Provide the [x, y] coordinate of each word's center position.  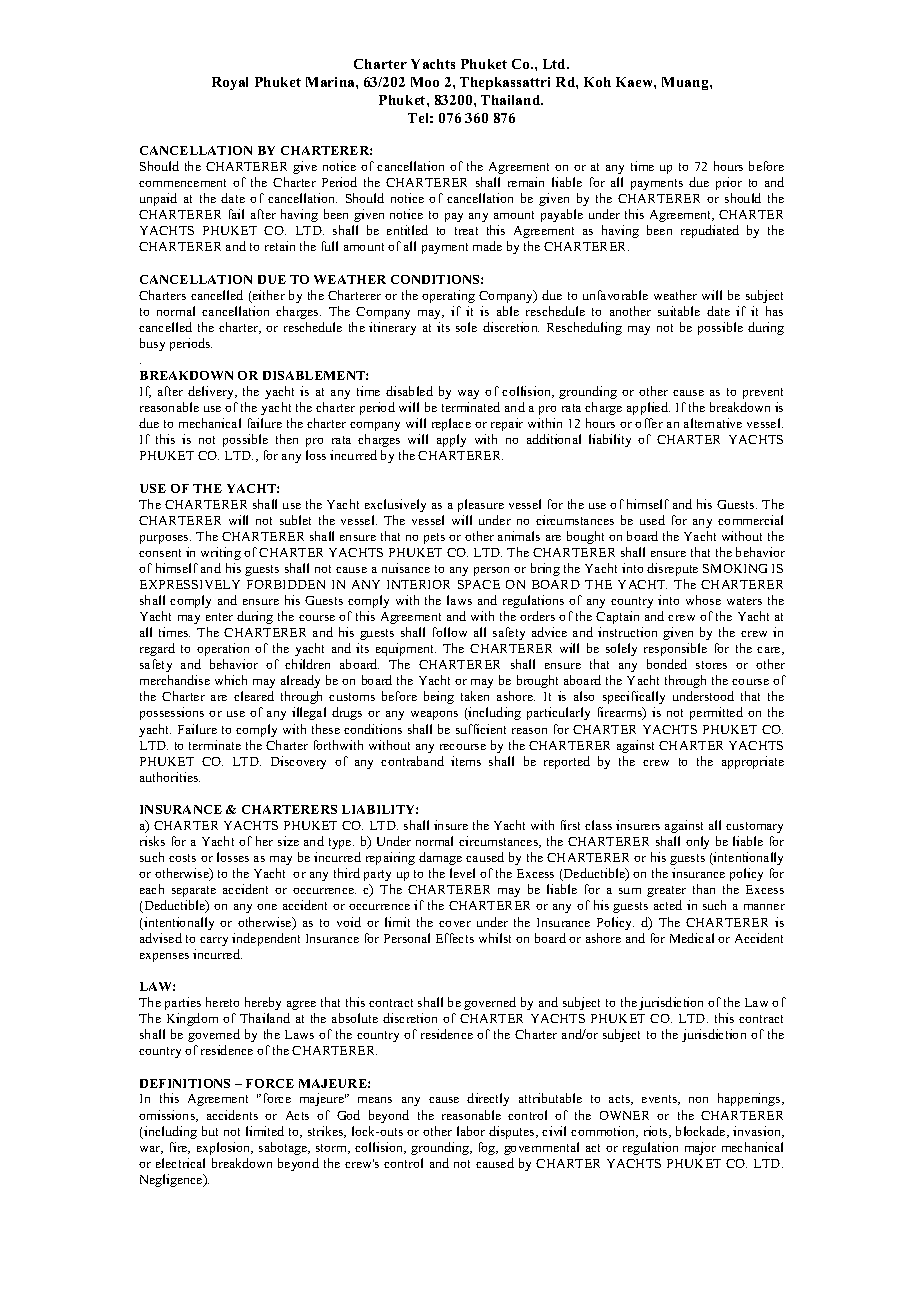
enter [219, 617]
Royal [230, 83]
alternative [713, 423]
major [700, 1148]
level [462, 873]
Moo [425, 82]
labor [471, 1131]
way [468, 394]
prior [729, 183]
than [704, 889]
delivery [212, 392]
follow [450, 632]
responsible [675, 649]
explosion [225, 1148]
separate [194, 891]
